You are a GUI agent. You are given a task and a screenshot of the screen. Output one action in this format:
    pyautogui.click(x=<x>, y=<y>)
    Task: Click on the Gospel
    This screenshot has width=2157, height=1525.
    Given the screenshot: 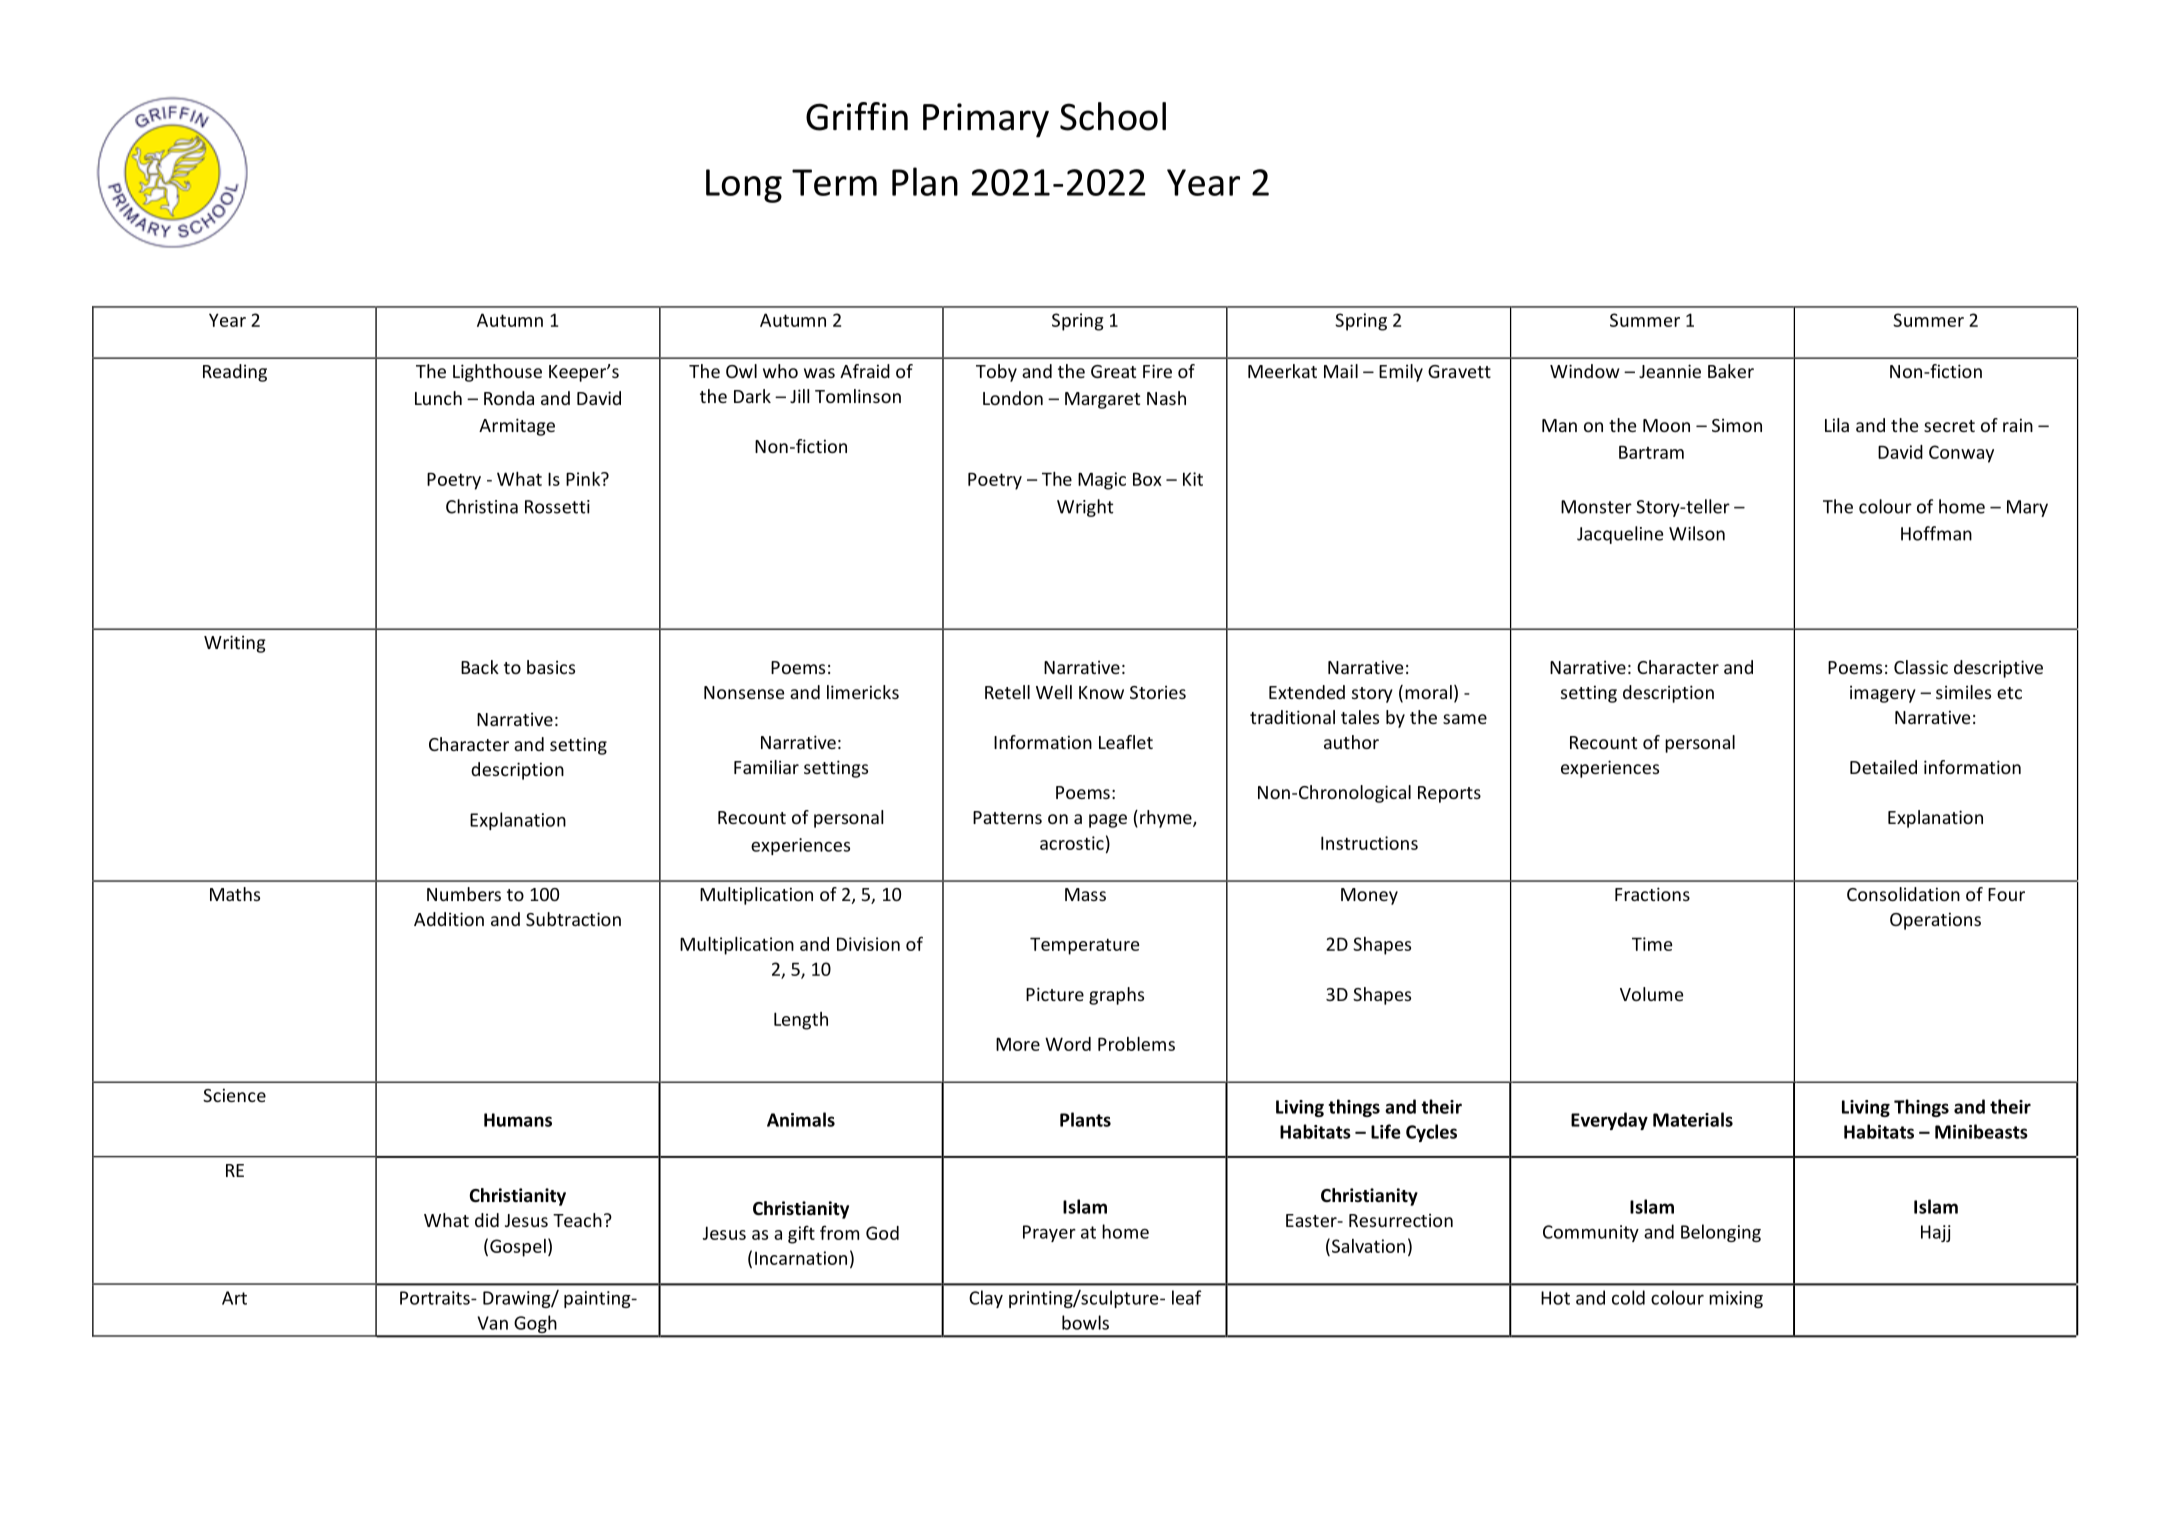 What is the action you would take?
    pyautogui.click(x=518, y=1248)
